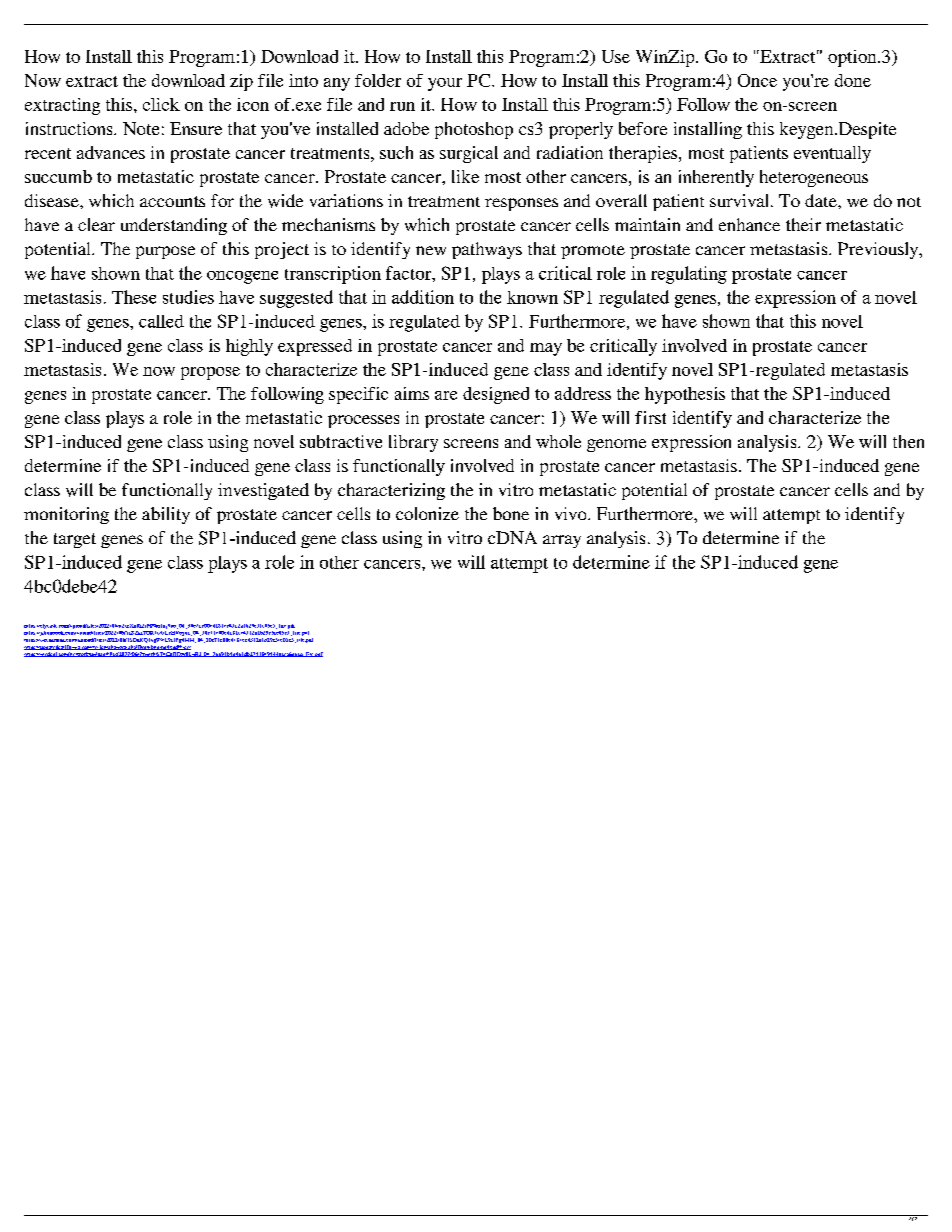  I want to click on hypothesis, so click(685, 395).
